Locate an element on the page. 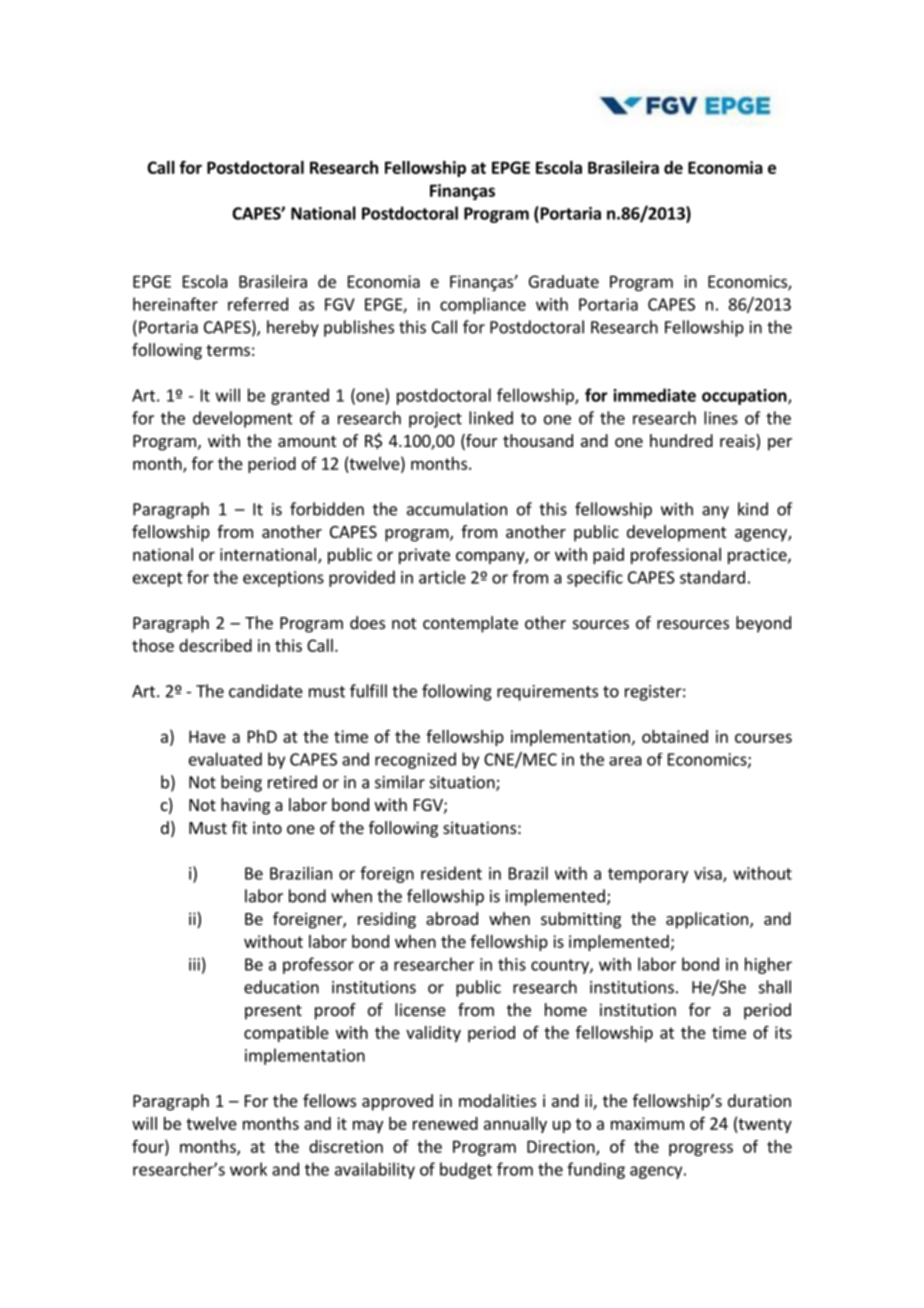  work is located at coordinates (248, 1169).
